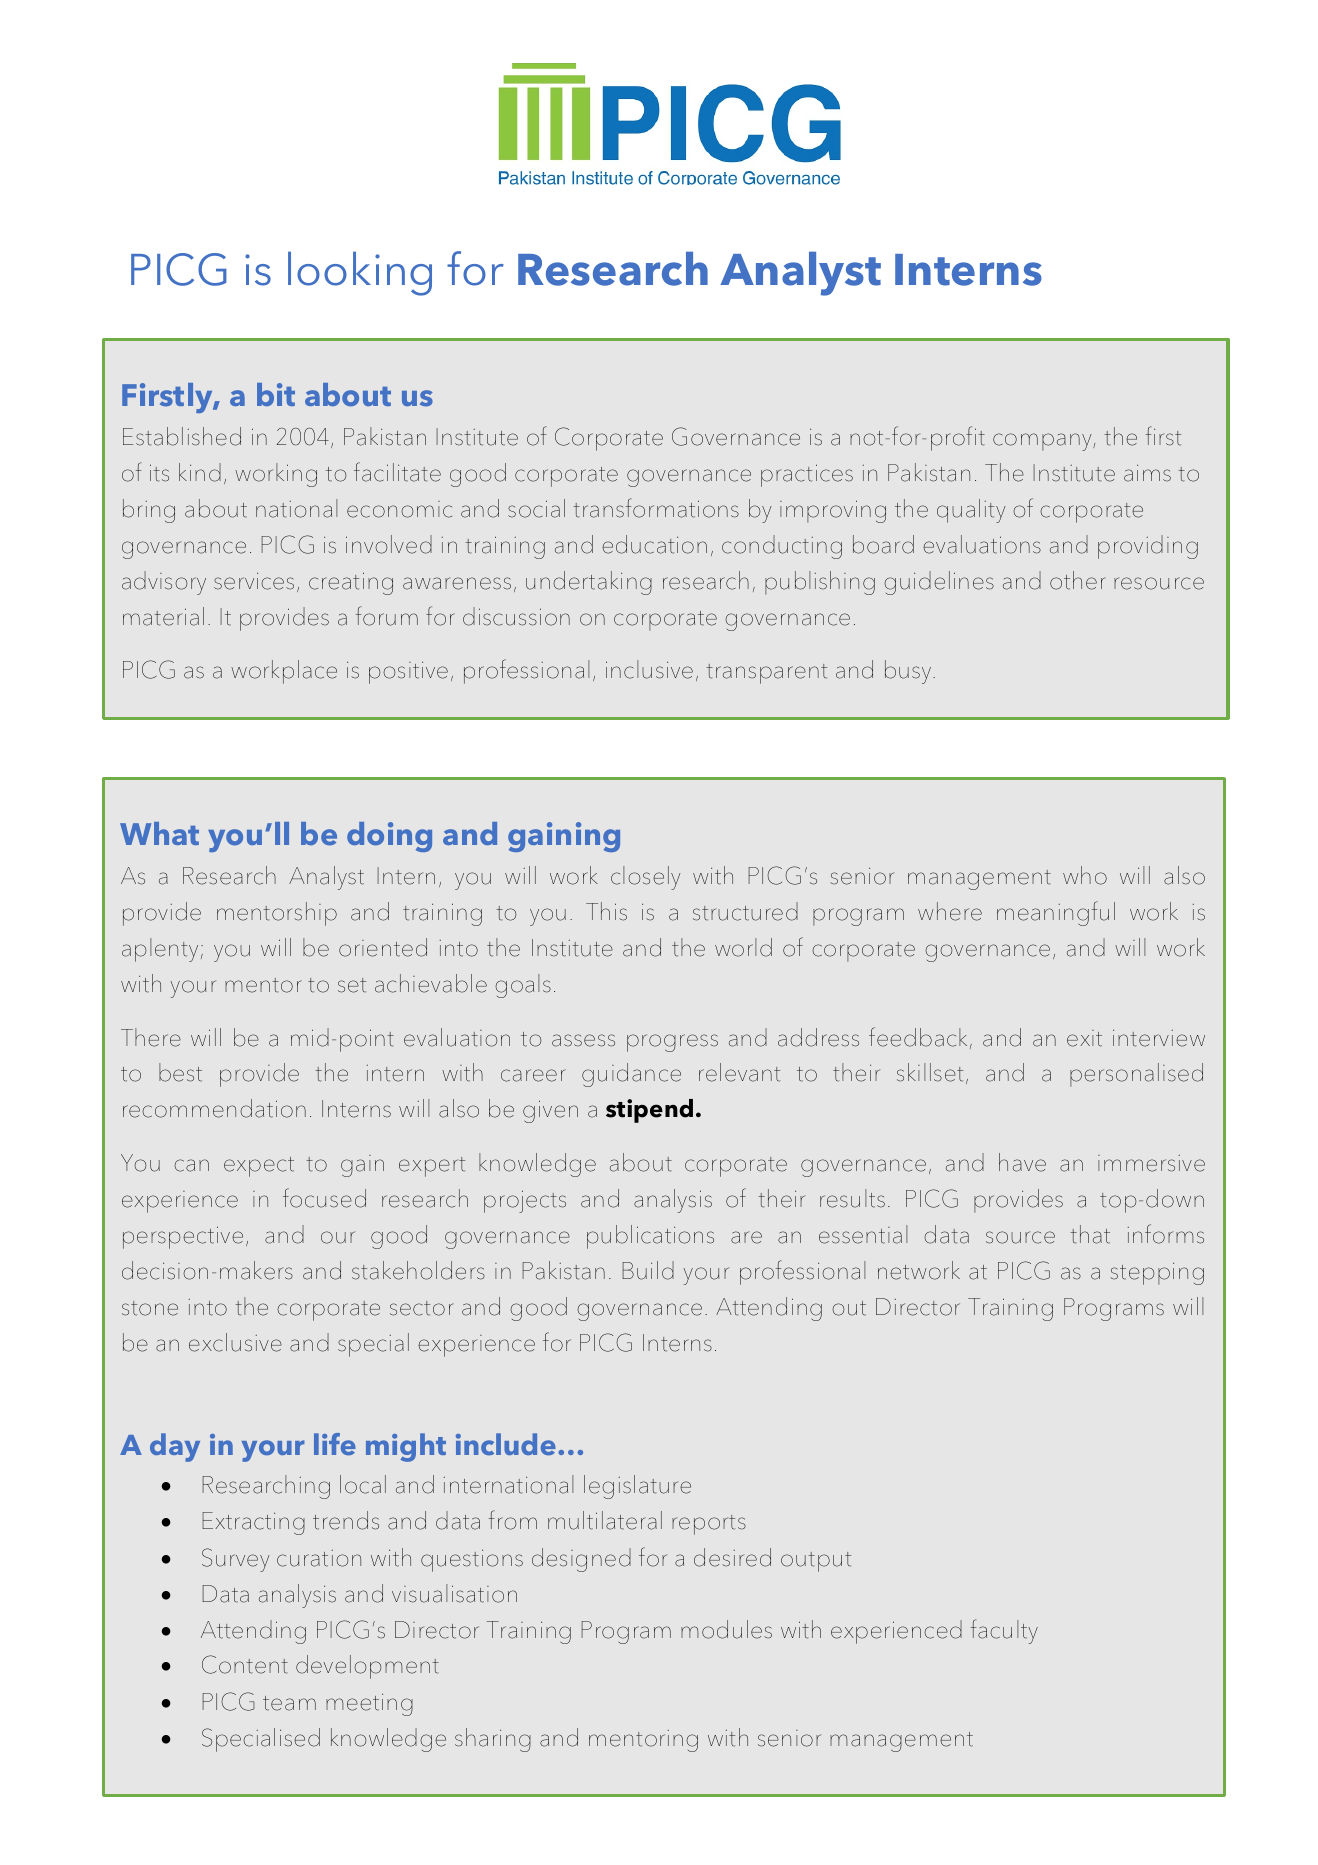  I want to click on bit, so click(276, 394).
